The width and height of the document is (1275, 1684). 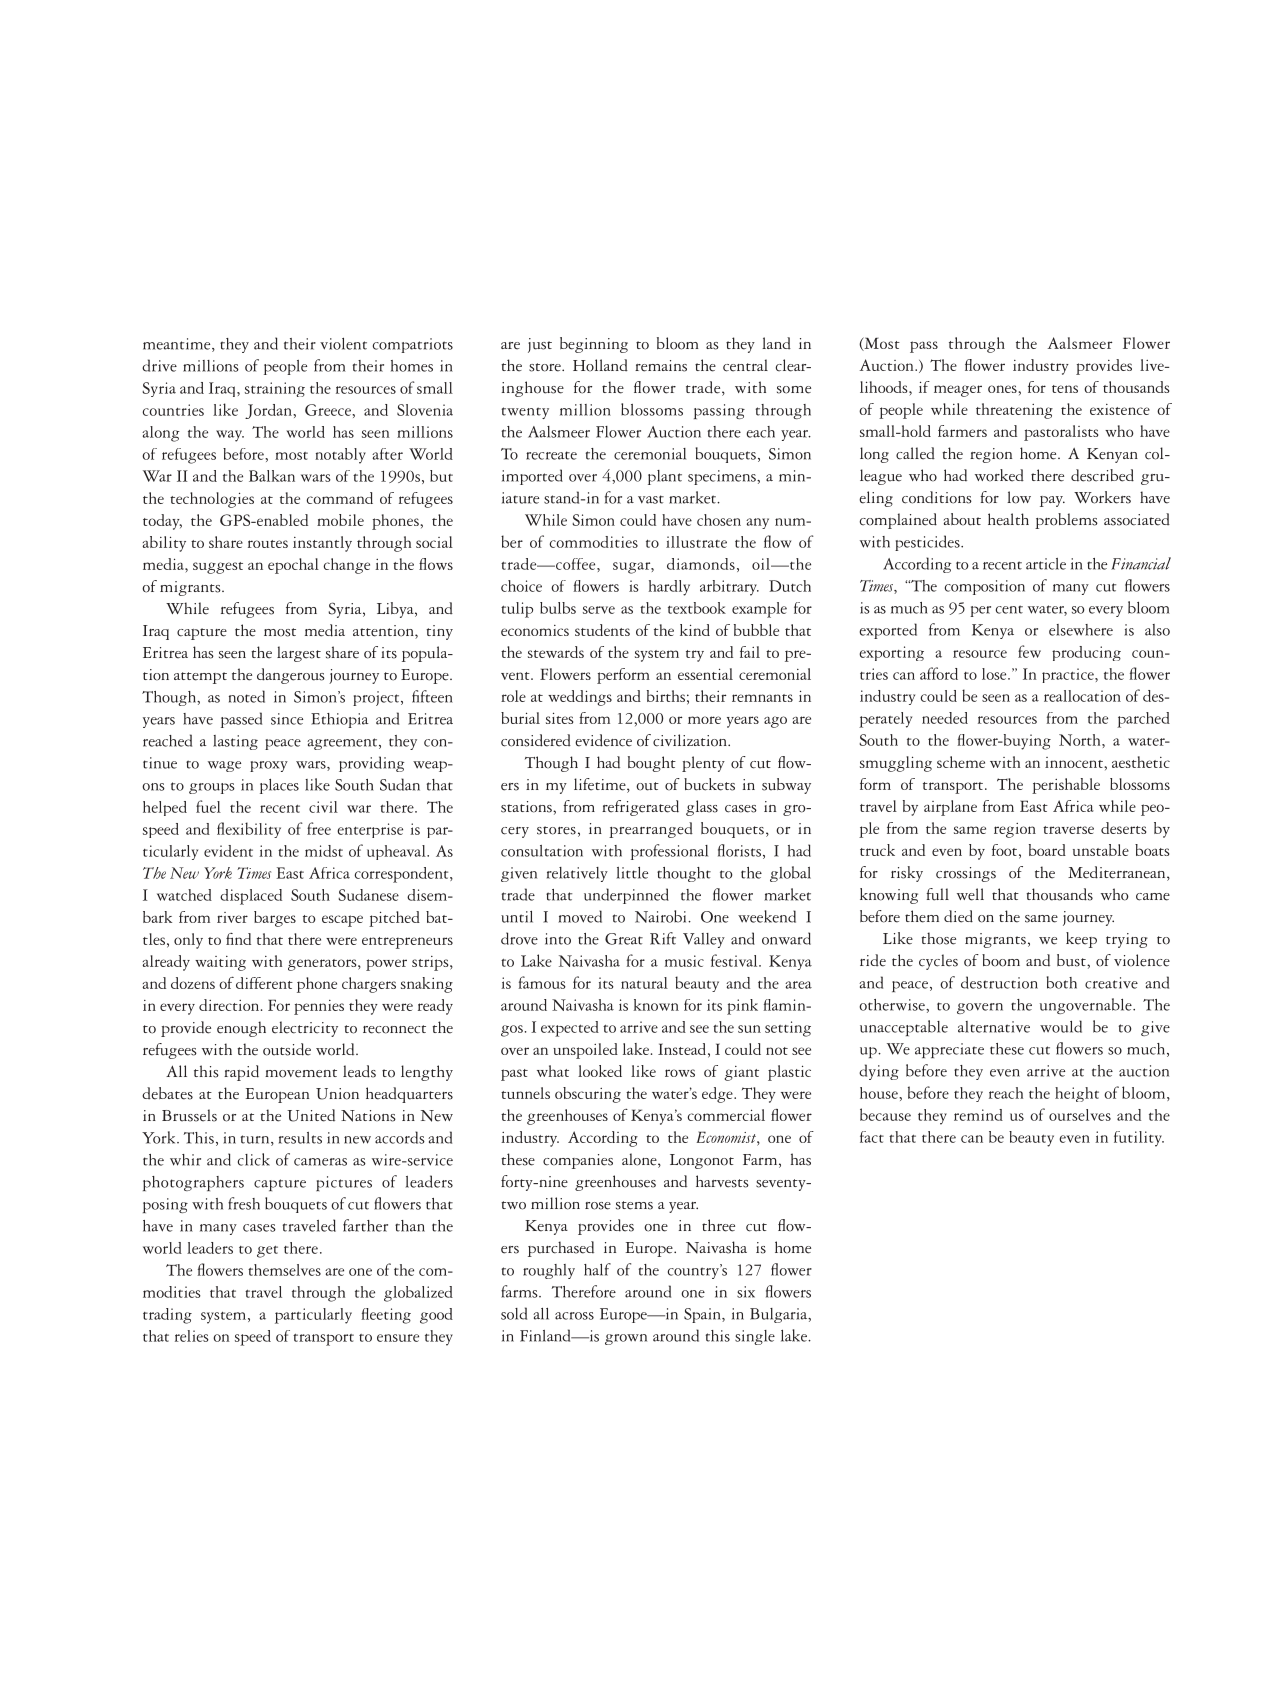 What do you see at coordinates (1065, 389) in the document?
I see `tens` at bounding box center [1065, 389].
